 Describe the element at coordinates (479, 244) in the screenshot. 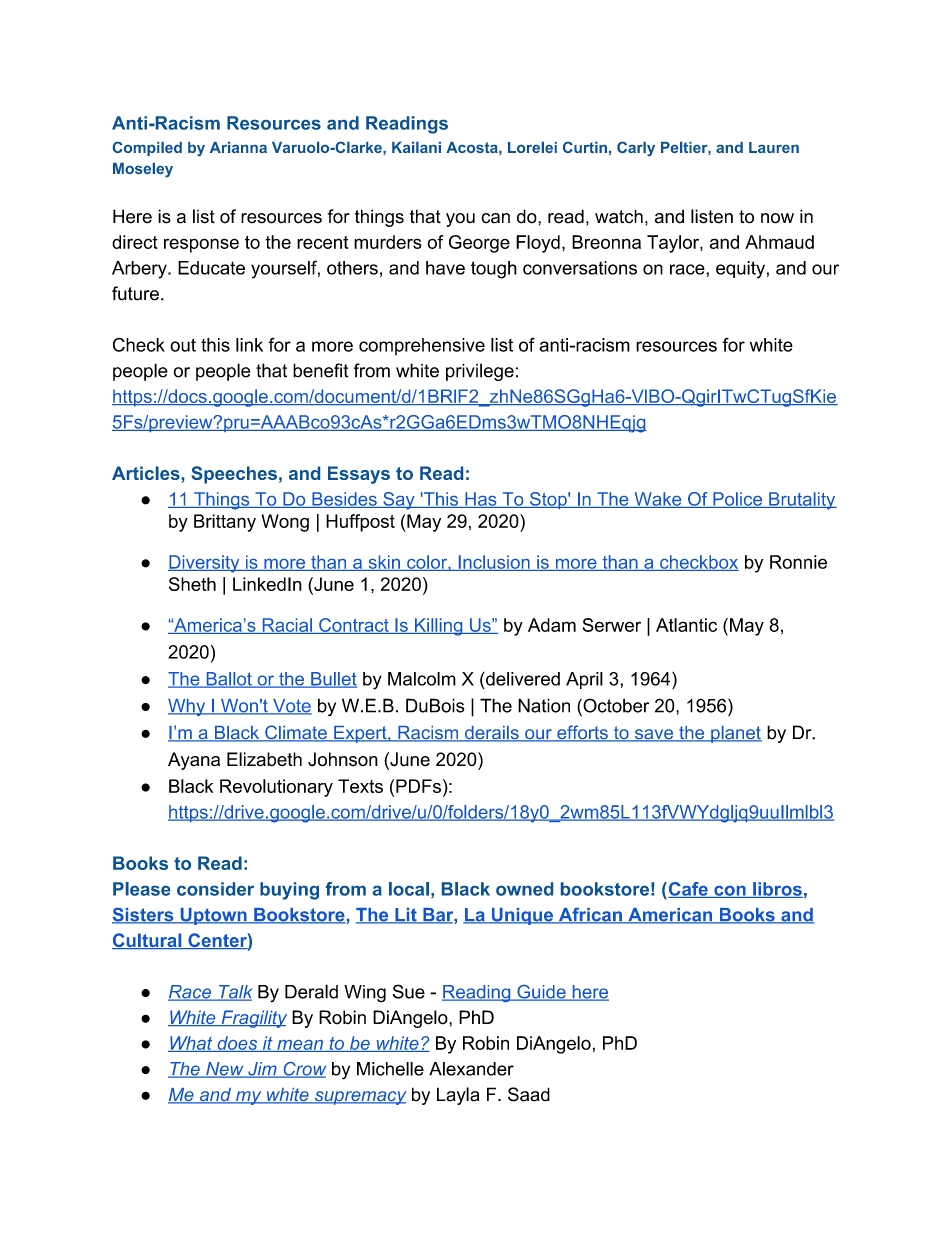

I see `George` at that location.
